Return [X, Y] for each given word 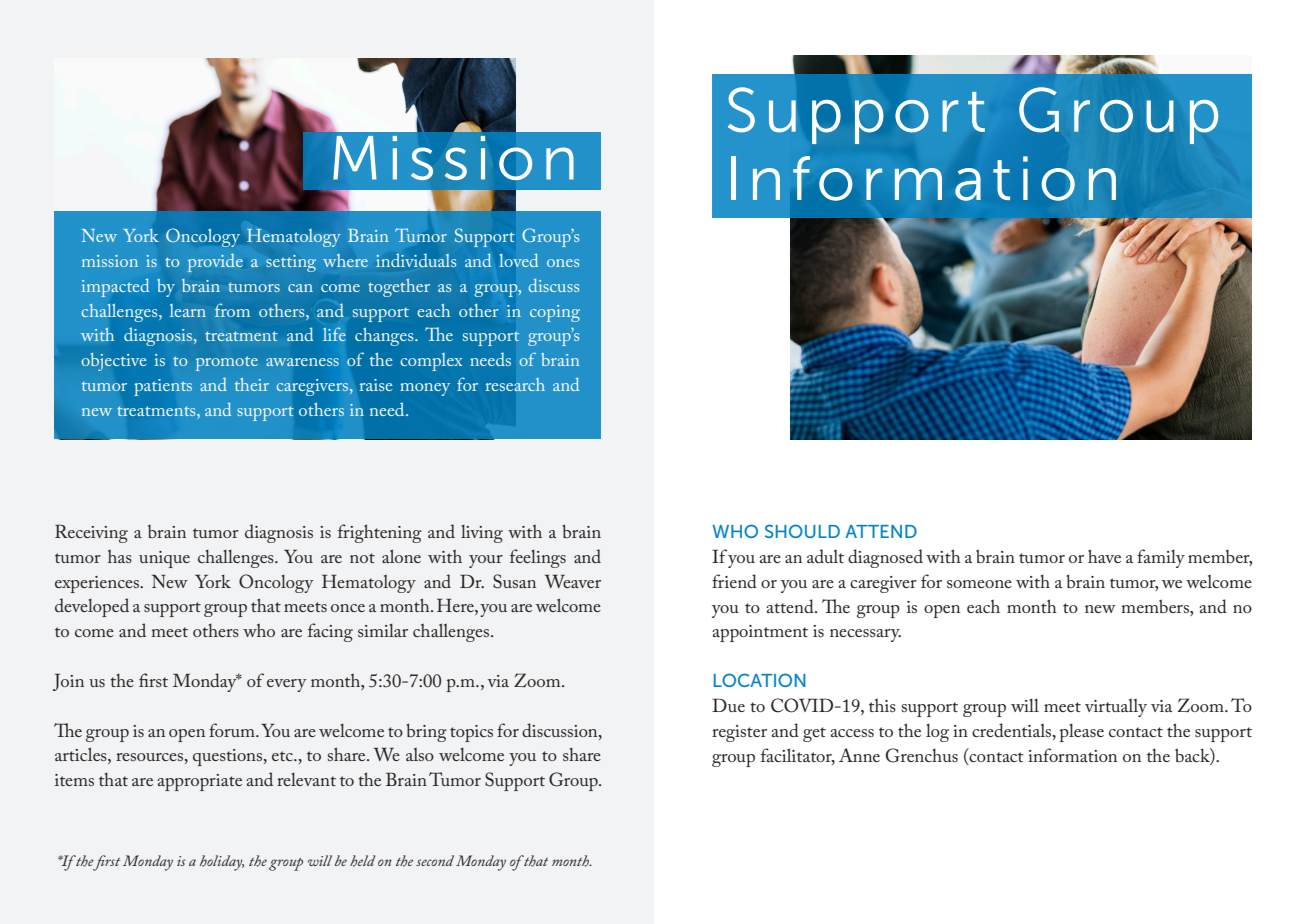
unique [164, 559]
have [1104, 556]
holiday [221, 863]
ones [563, 263]
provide [215, 263]
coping [555, 313]
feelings [538, 558]
